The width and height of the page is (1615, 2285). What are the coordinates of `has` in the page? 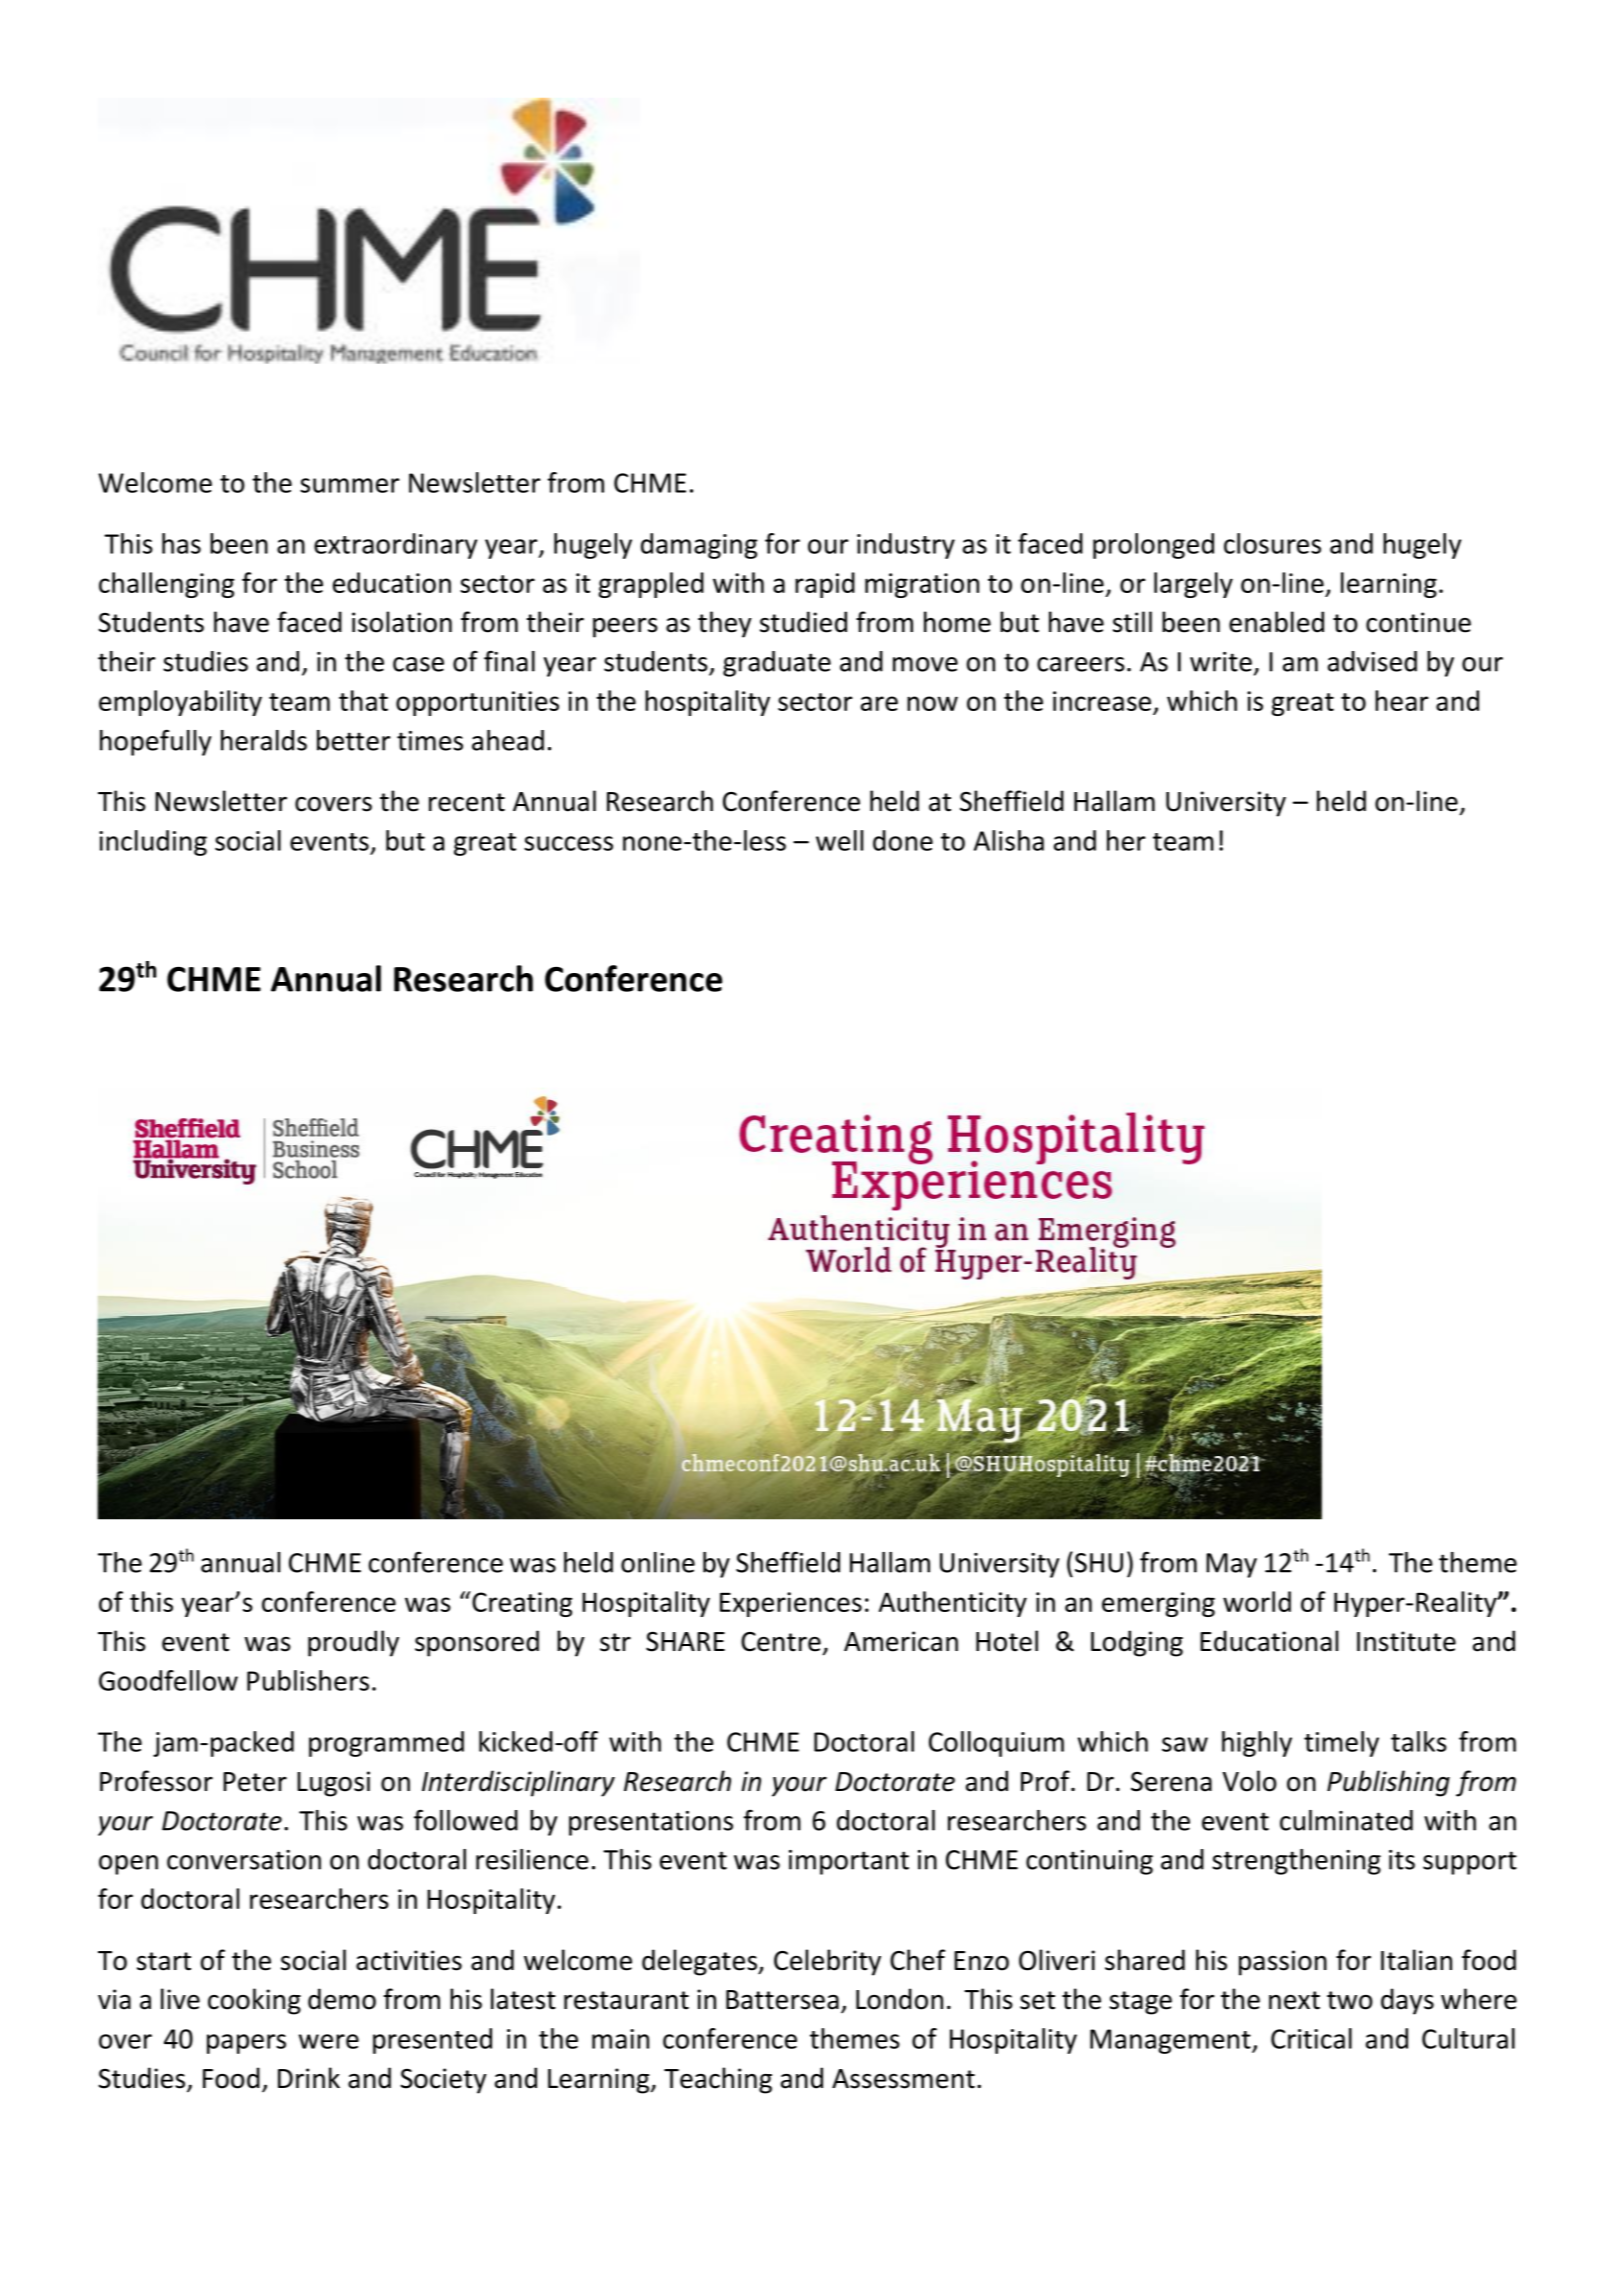 It's located at (181, 543).
